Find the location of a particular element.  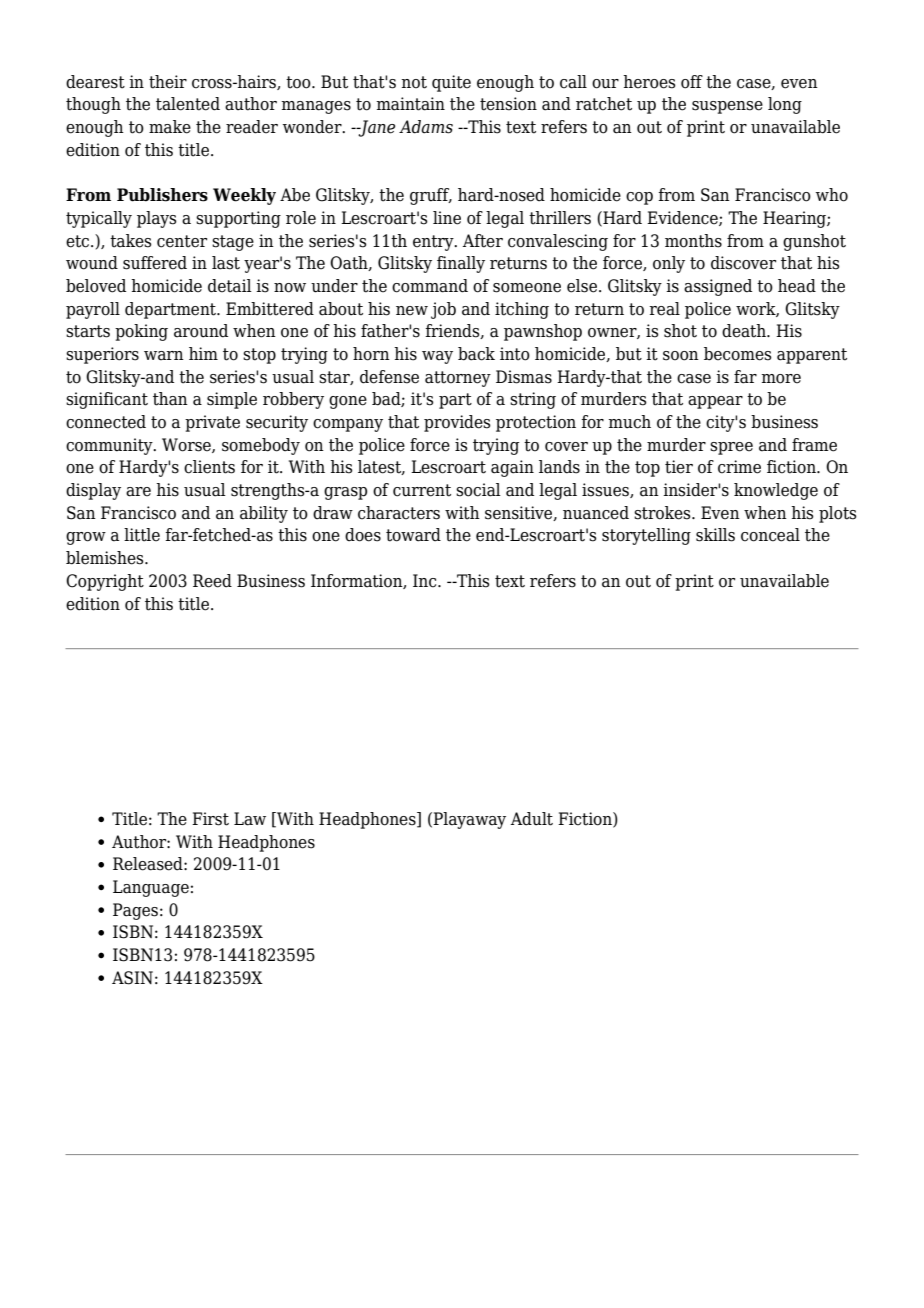

Adult is located at coordinates (532, 819).
